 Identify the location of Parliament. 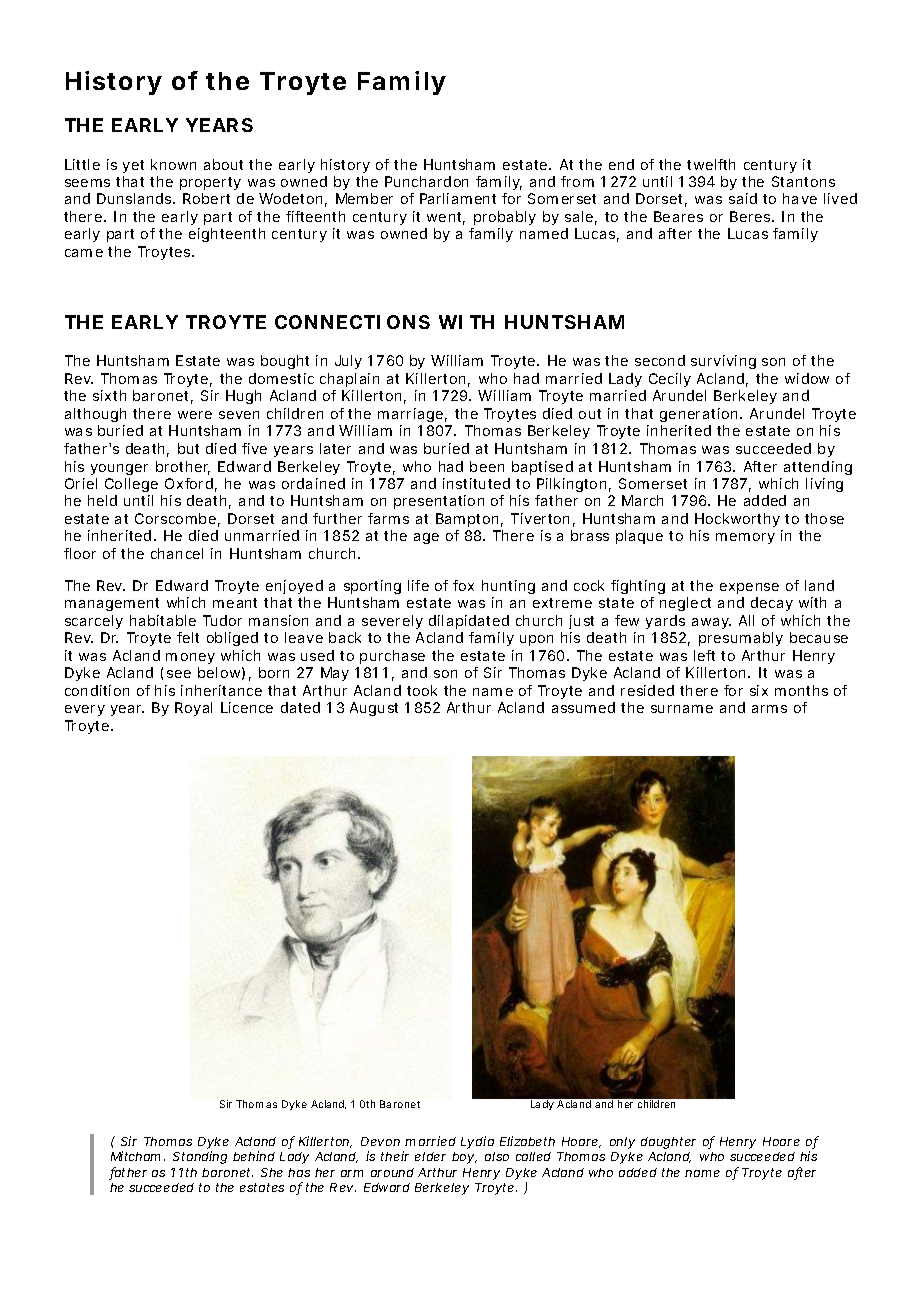
(458, 198).
